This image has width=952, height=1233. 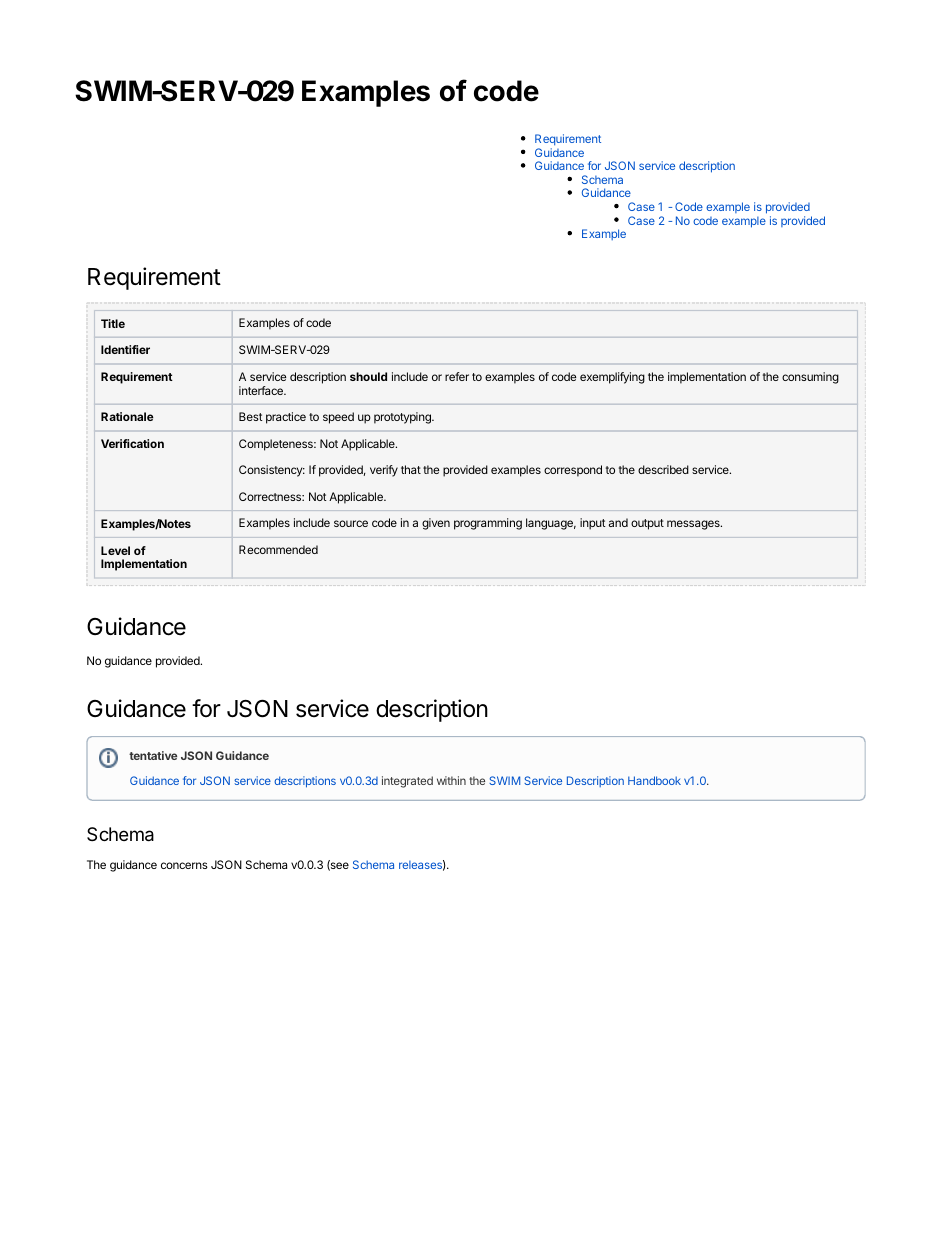 I want to click on given, so click(x=436, y=524).
